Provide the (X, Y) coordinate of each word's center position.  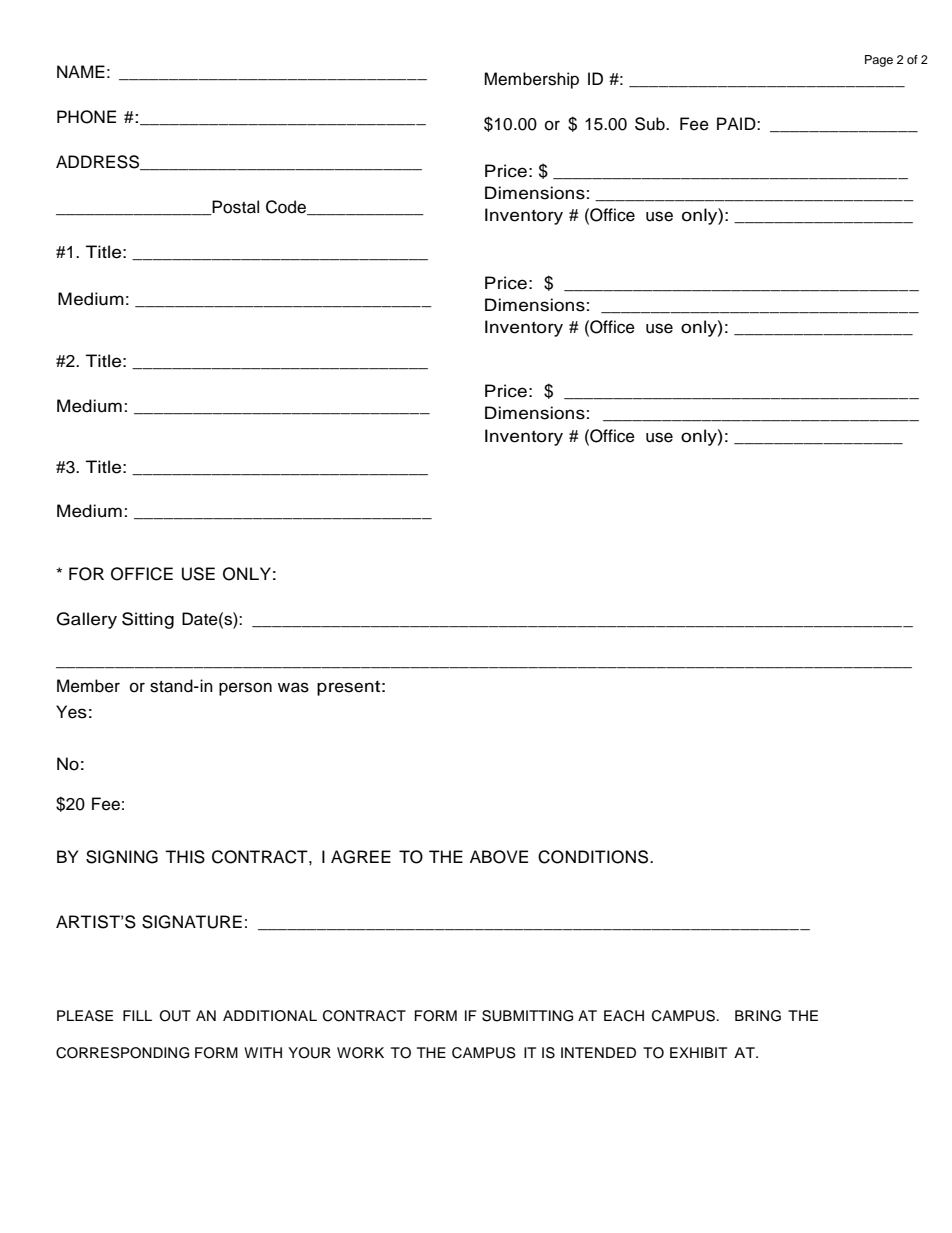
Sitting (148, 620)
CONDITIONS (594, 857)
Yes (71, 712)
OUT (175, 1016)
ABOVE (499, 857)
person (245, 689)
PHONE (86, 117)
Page (879, 61)
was (293, 687)
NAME (81, 71)
